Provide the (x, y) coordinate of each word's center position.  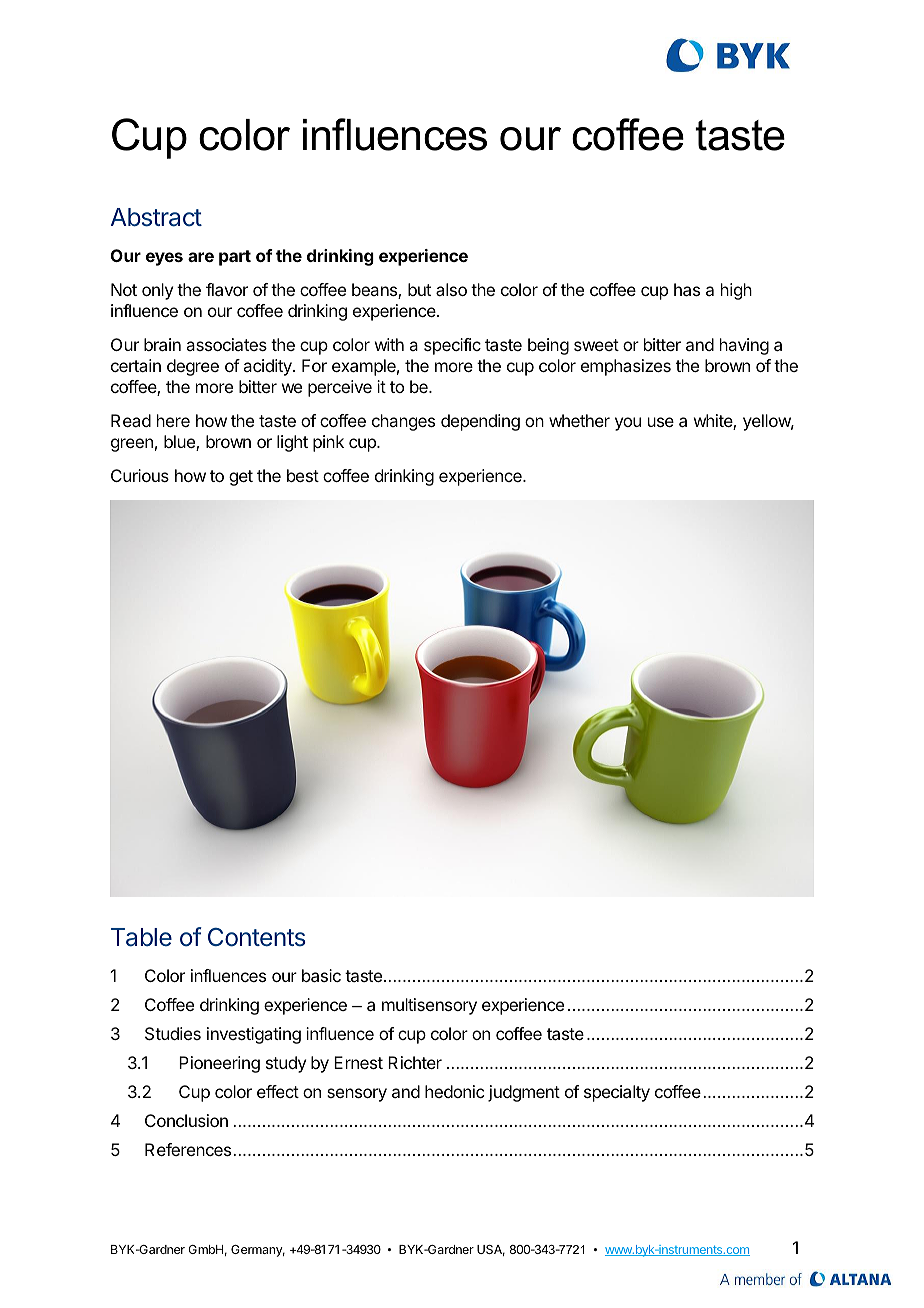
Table (141, 937)
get (241, 478)
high (736, 291)
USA (491, 1250)
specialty (617, 1093)
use (661, 422)
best (303, 475)
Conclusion (186, 1120)
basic (321, 975)
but (419, 289)
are (201, 257)
